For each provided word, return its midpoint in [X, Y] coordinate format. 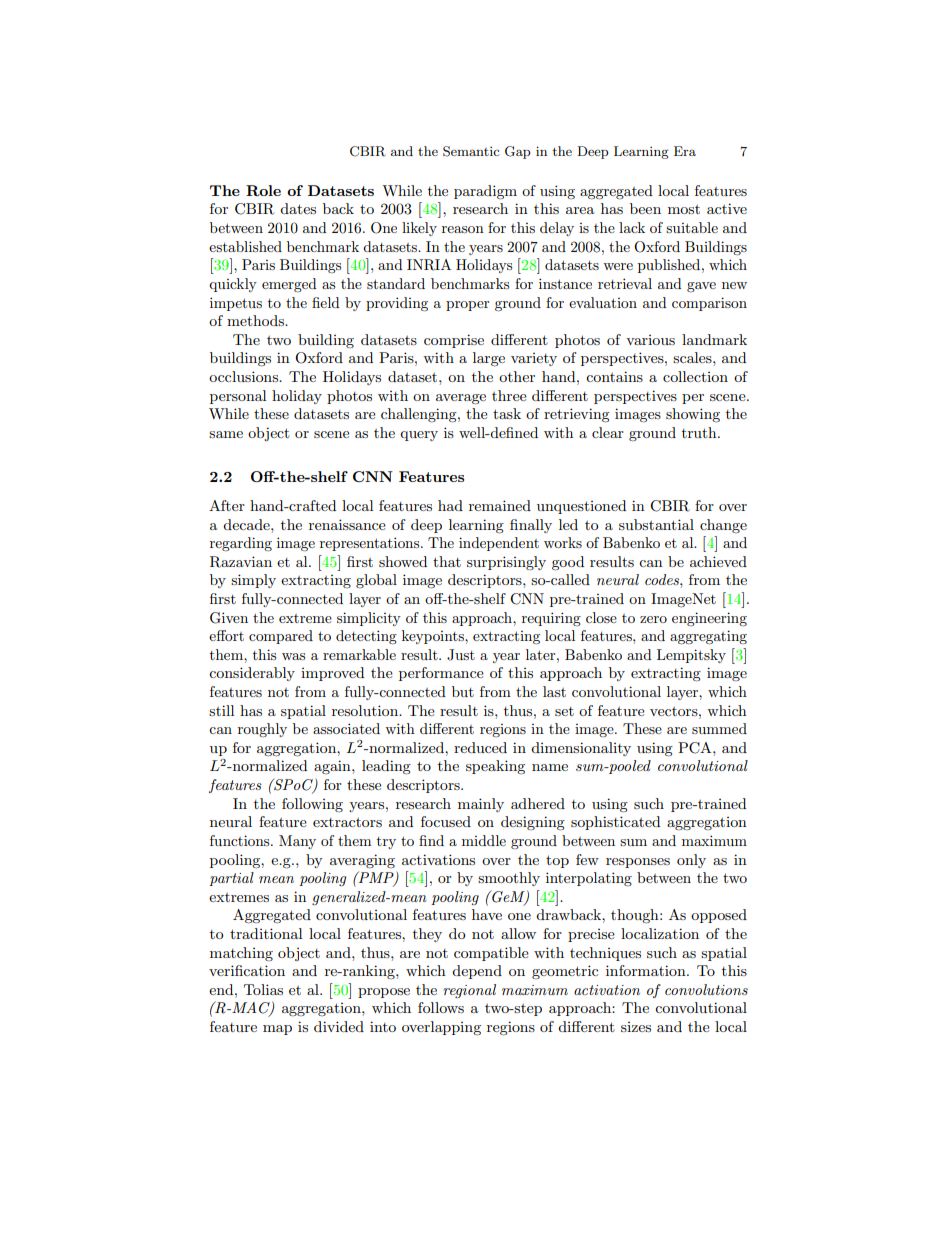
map [277, 1030]
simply [253, 581]
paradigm [485, 192]
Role [263, 190]
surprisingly [506, 563]
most [684, 209]
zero [653, 619]
